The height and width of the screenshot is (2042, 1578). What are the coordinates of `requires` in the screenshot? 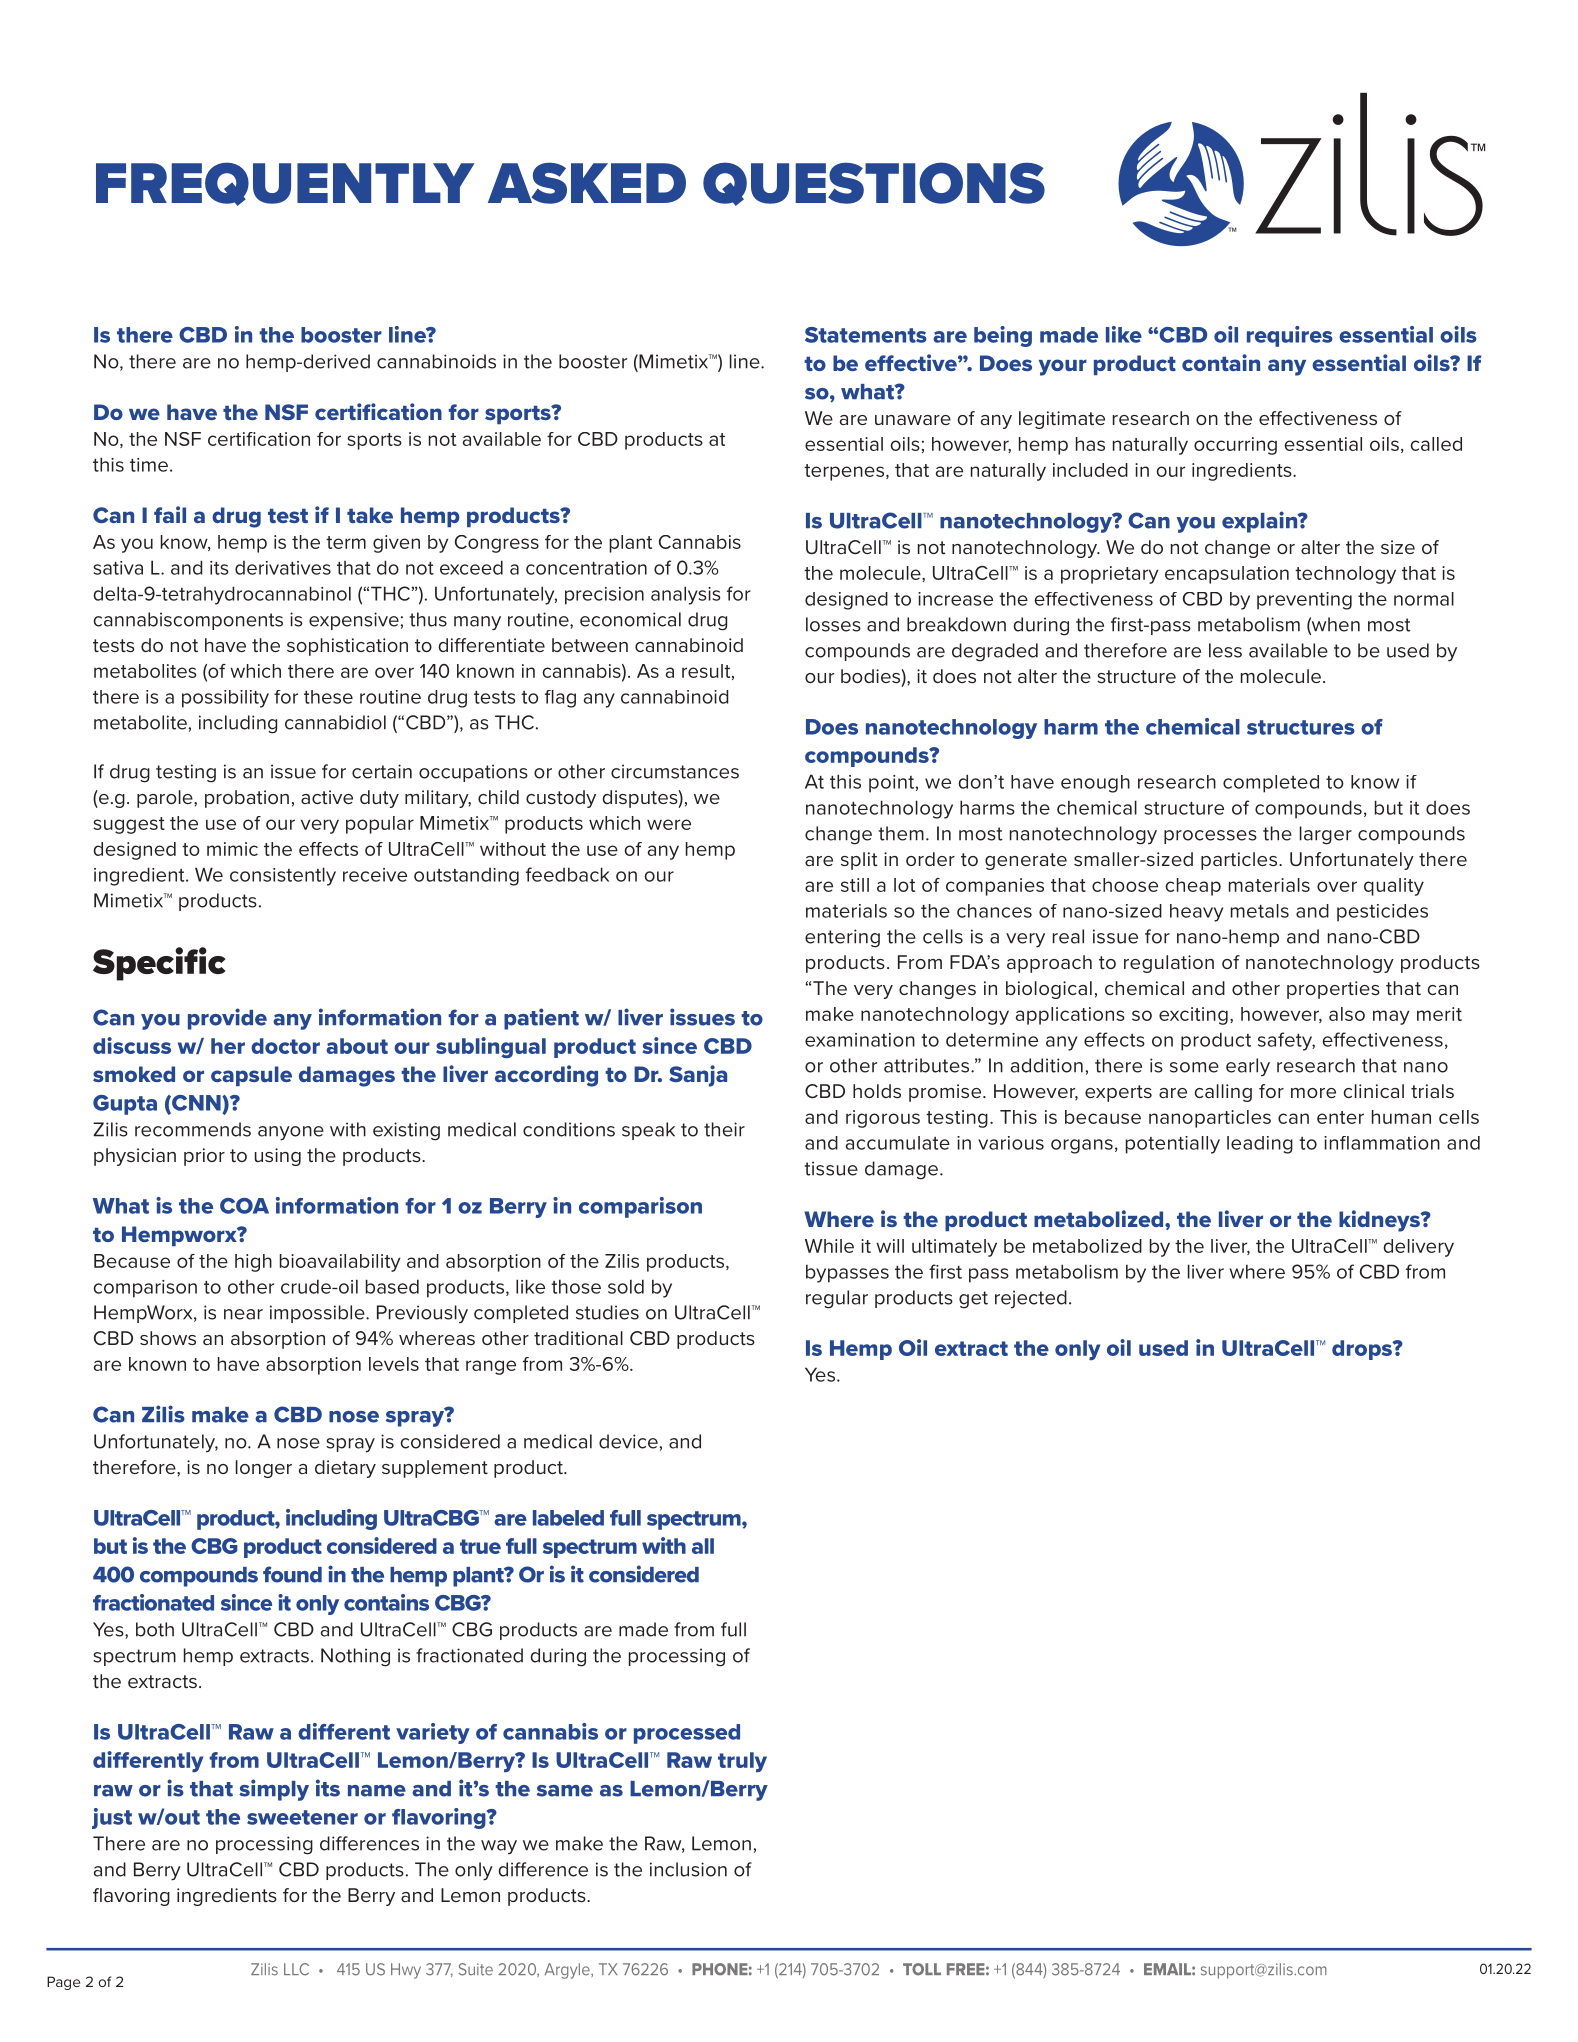 It's located at (1290, 336).
